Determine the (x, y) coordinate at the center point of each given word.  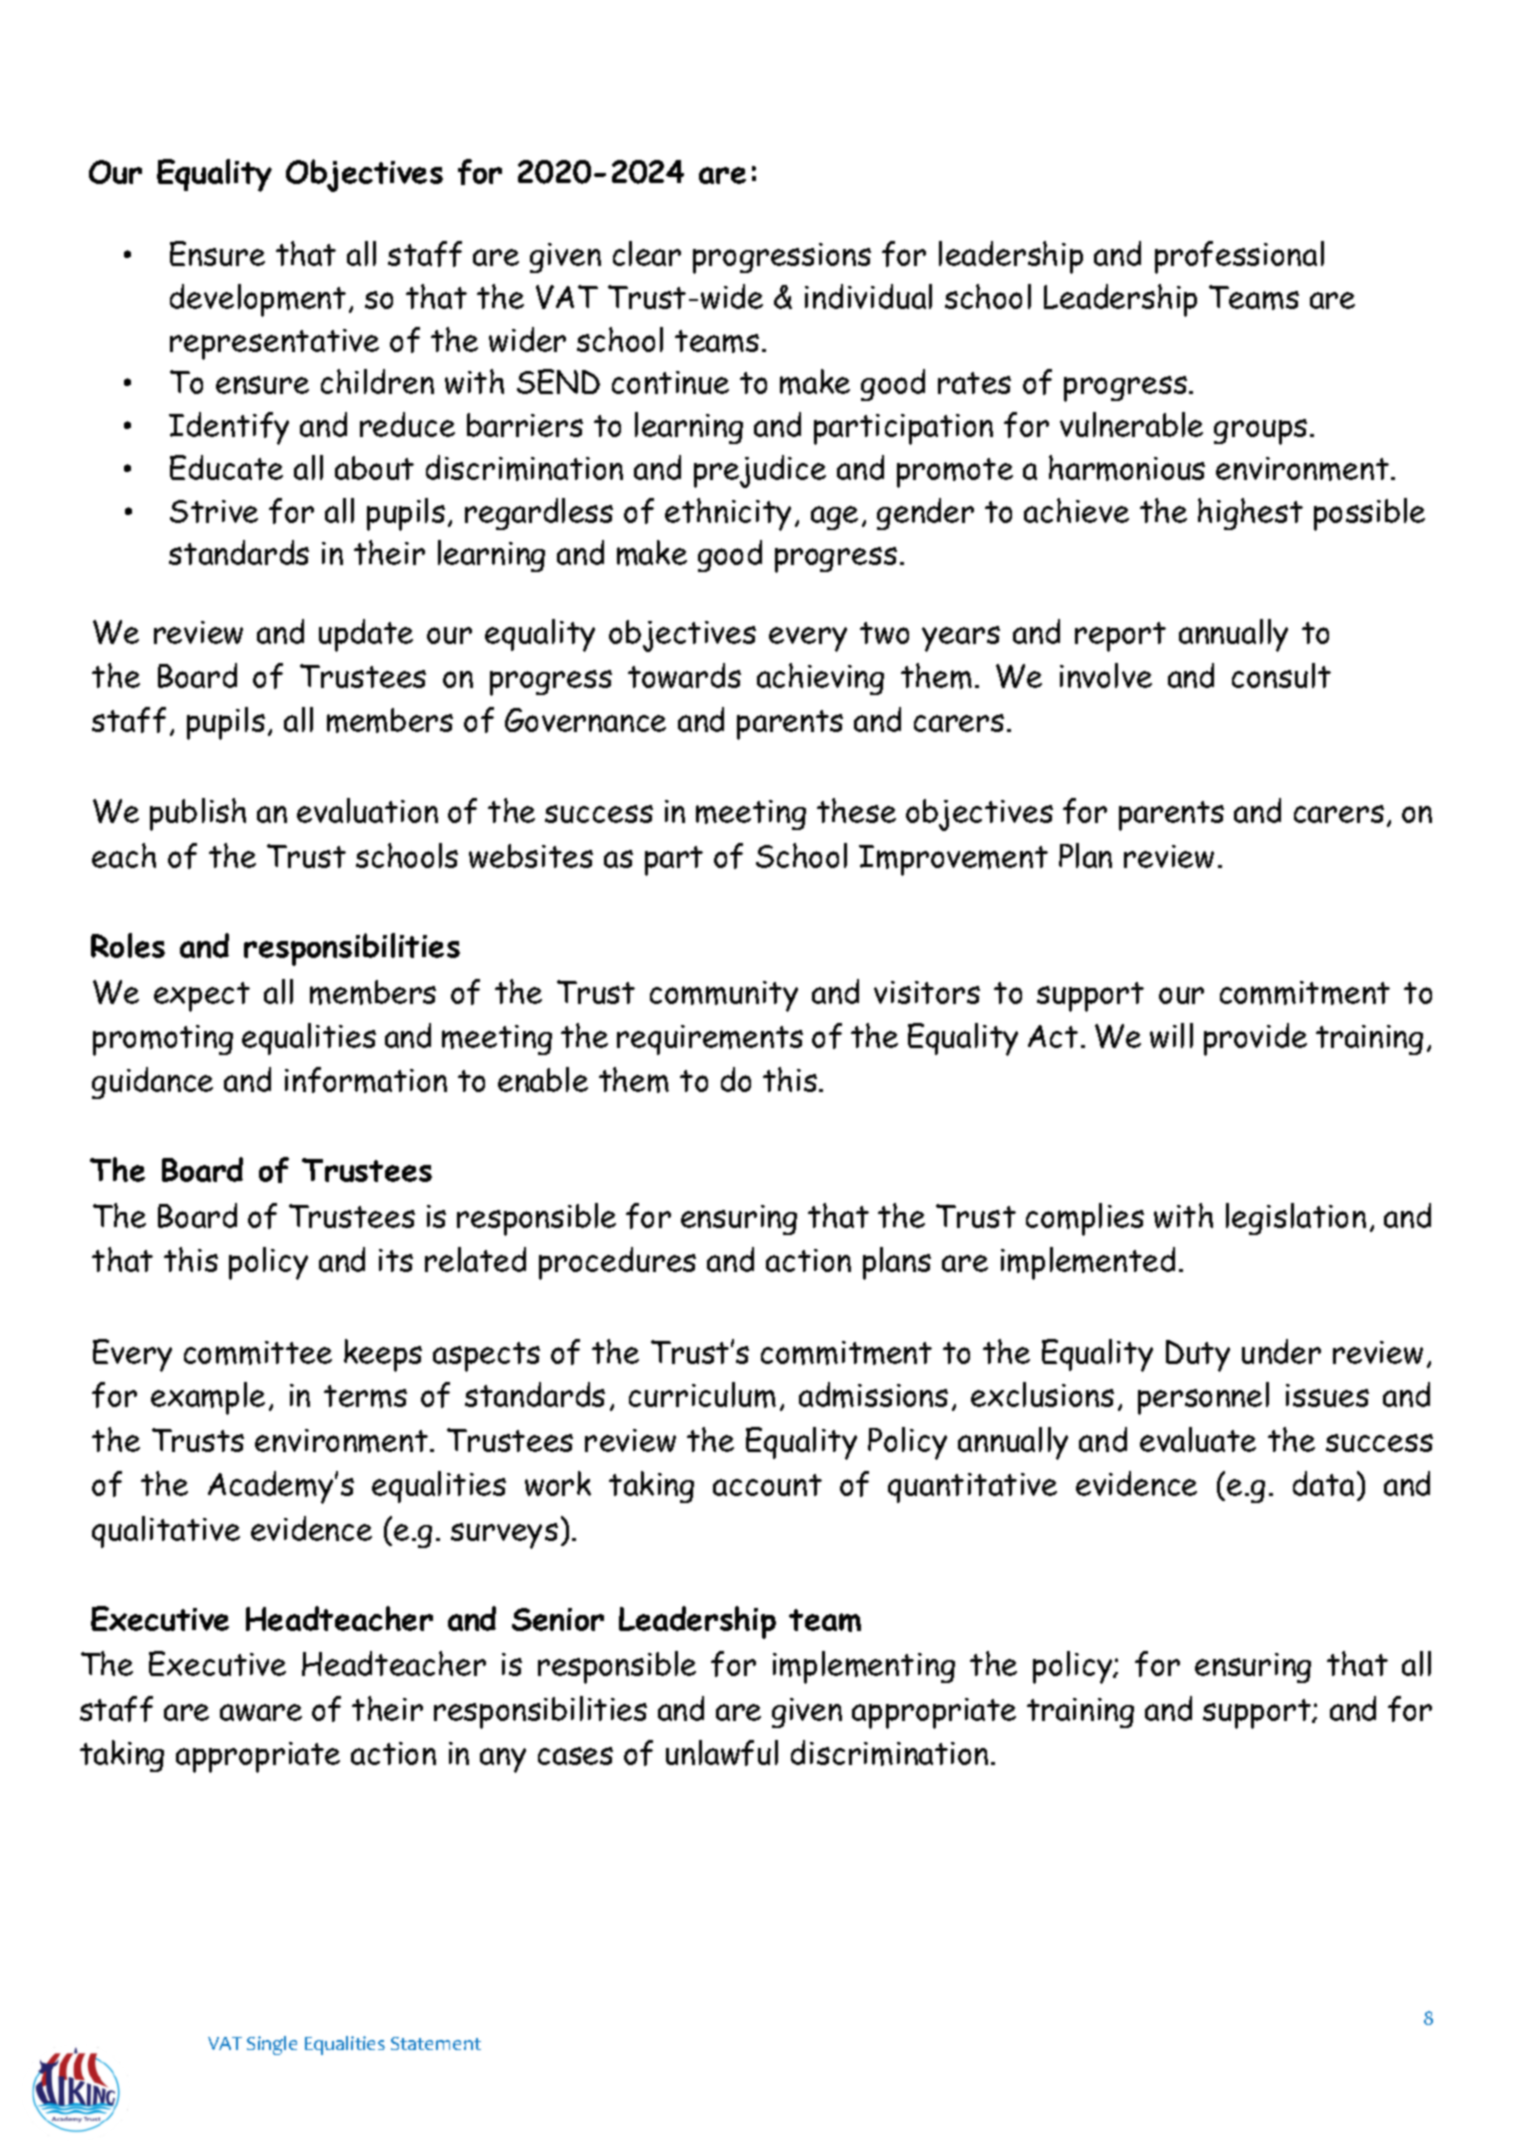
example (208, 1398)
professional (1239, 257)
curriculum (702, 1395)
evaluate (1198, 1439)
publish (198, 814)
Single (272, 2045)
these (856, 810)
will (1171, 1035)
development (258, 300)
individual (868, 296)
